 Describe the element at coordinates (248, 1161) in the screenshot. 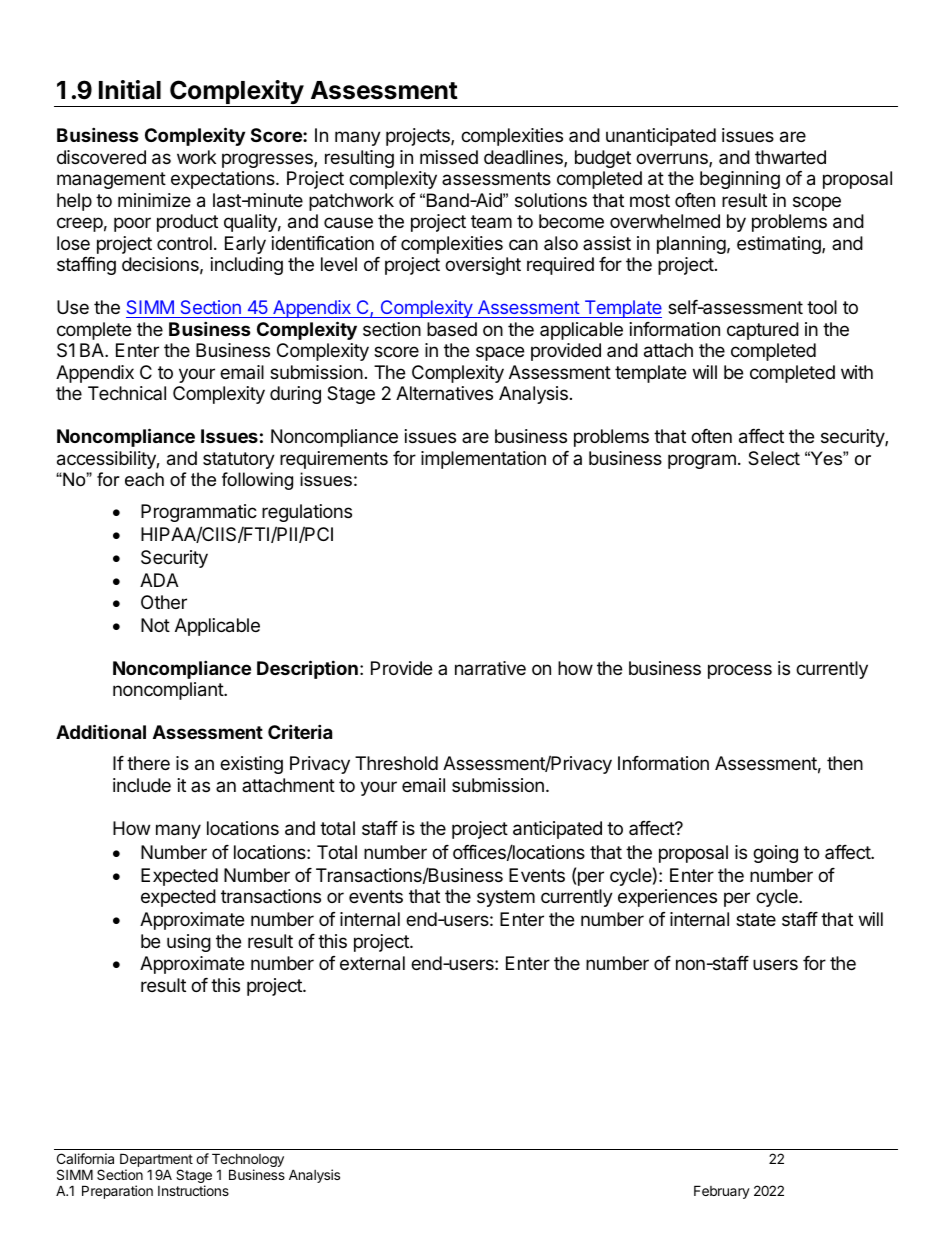

I see `Technology` at that location.
